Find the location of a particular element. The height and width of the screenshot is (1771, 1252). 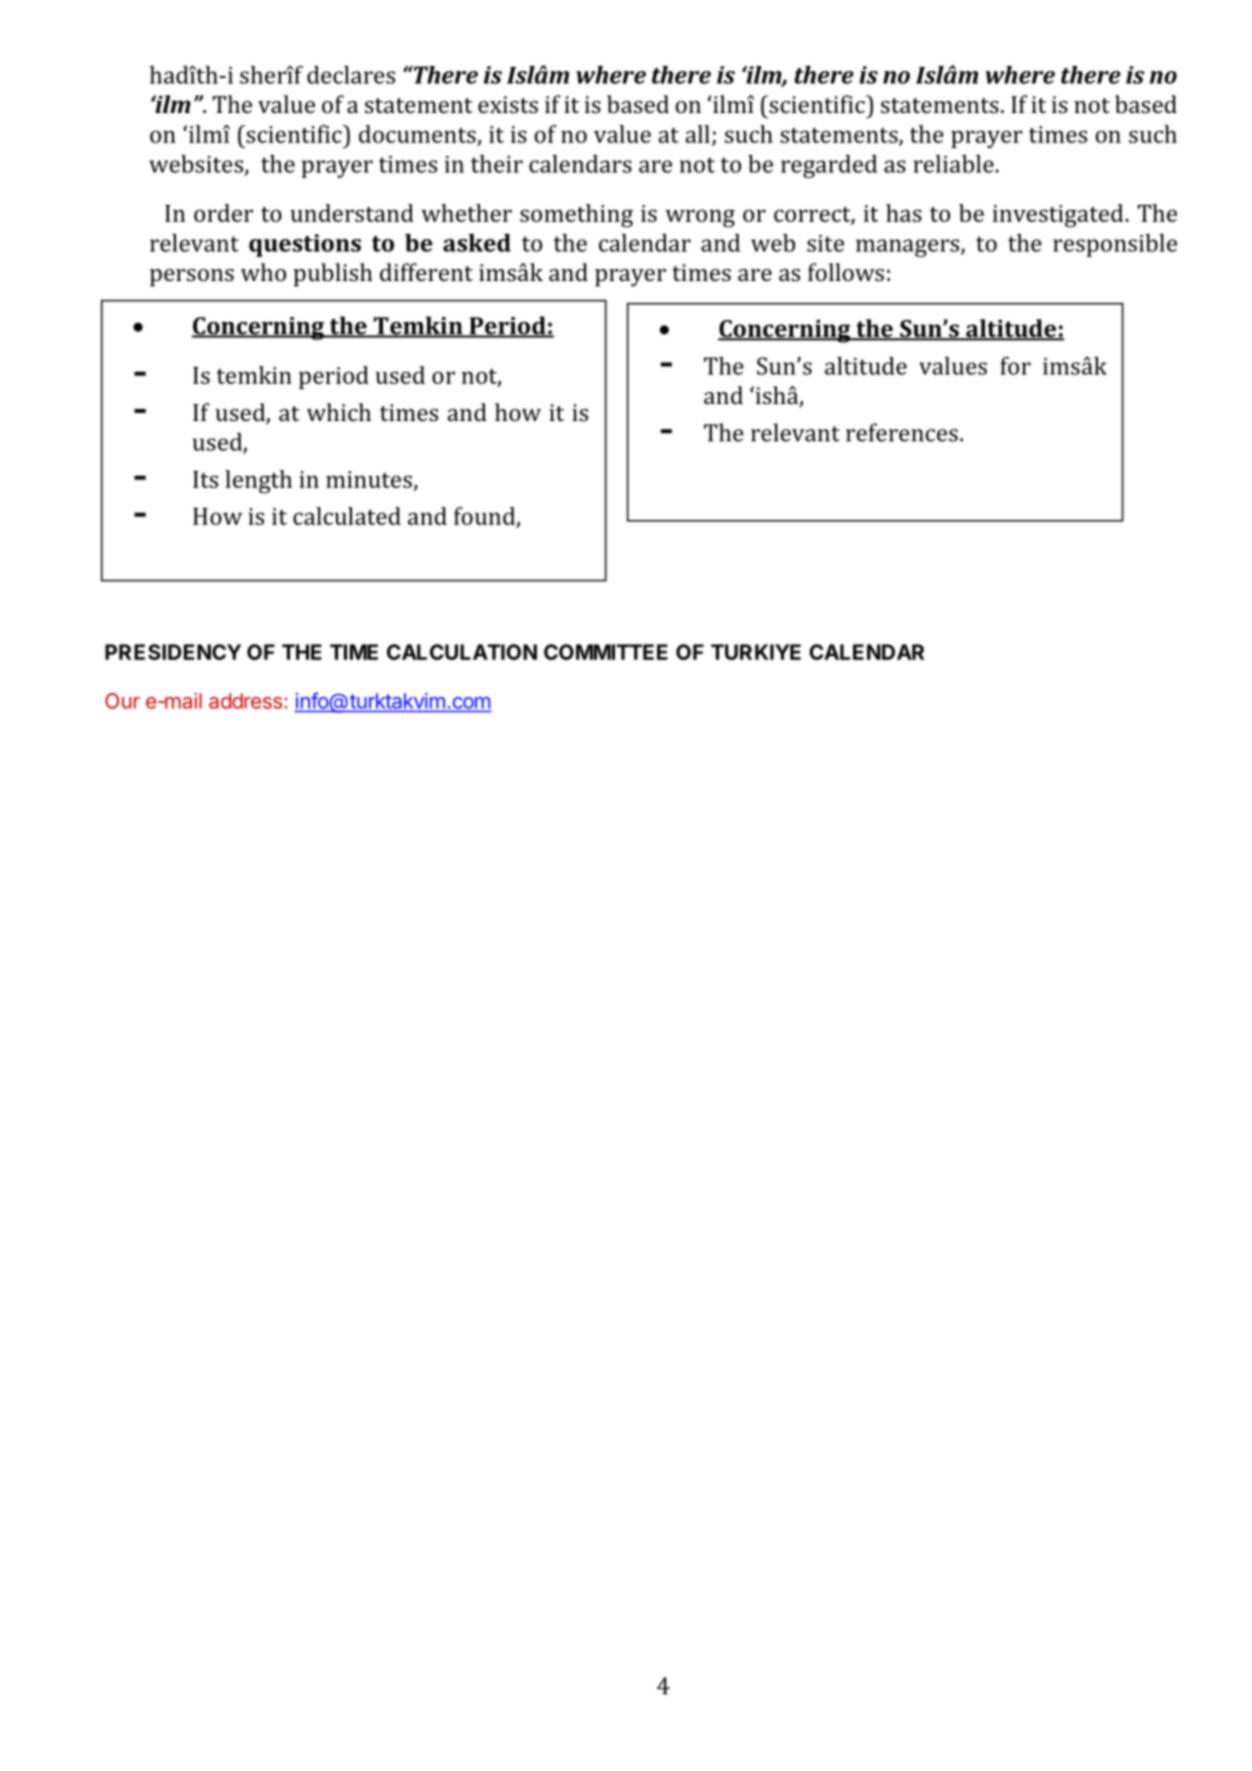

address is located at coordinates (245, 701).
